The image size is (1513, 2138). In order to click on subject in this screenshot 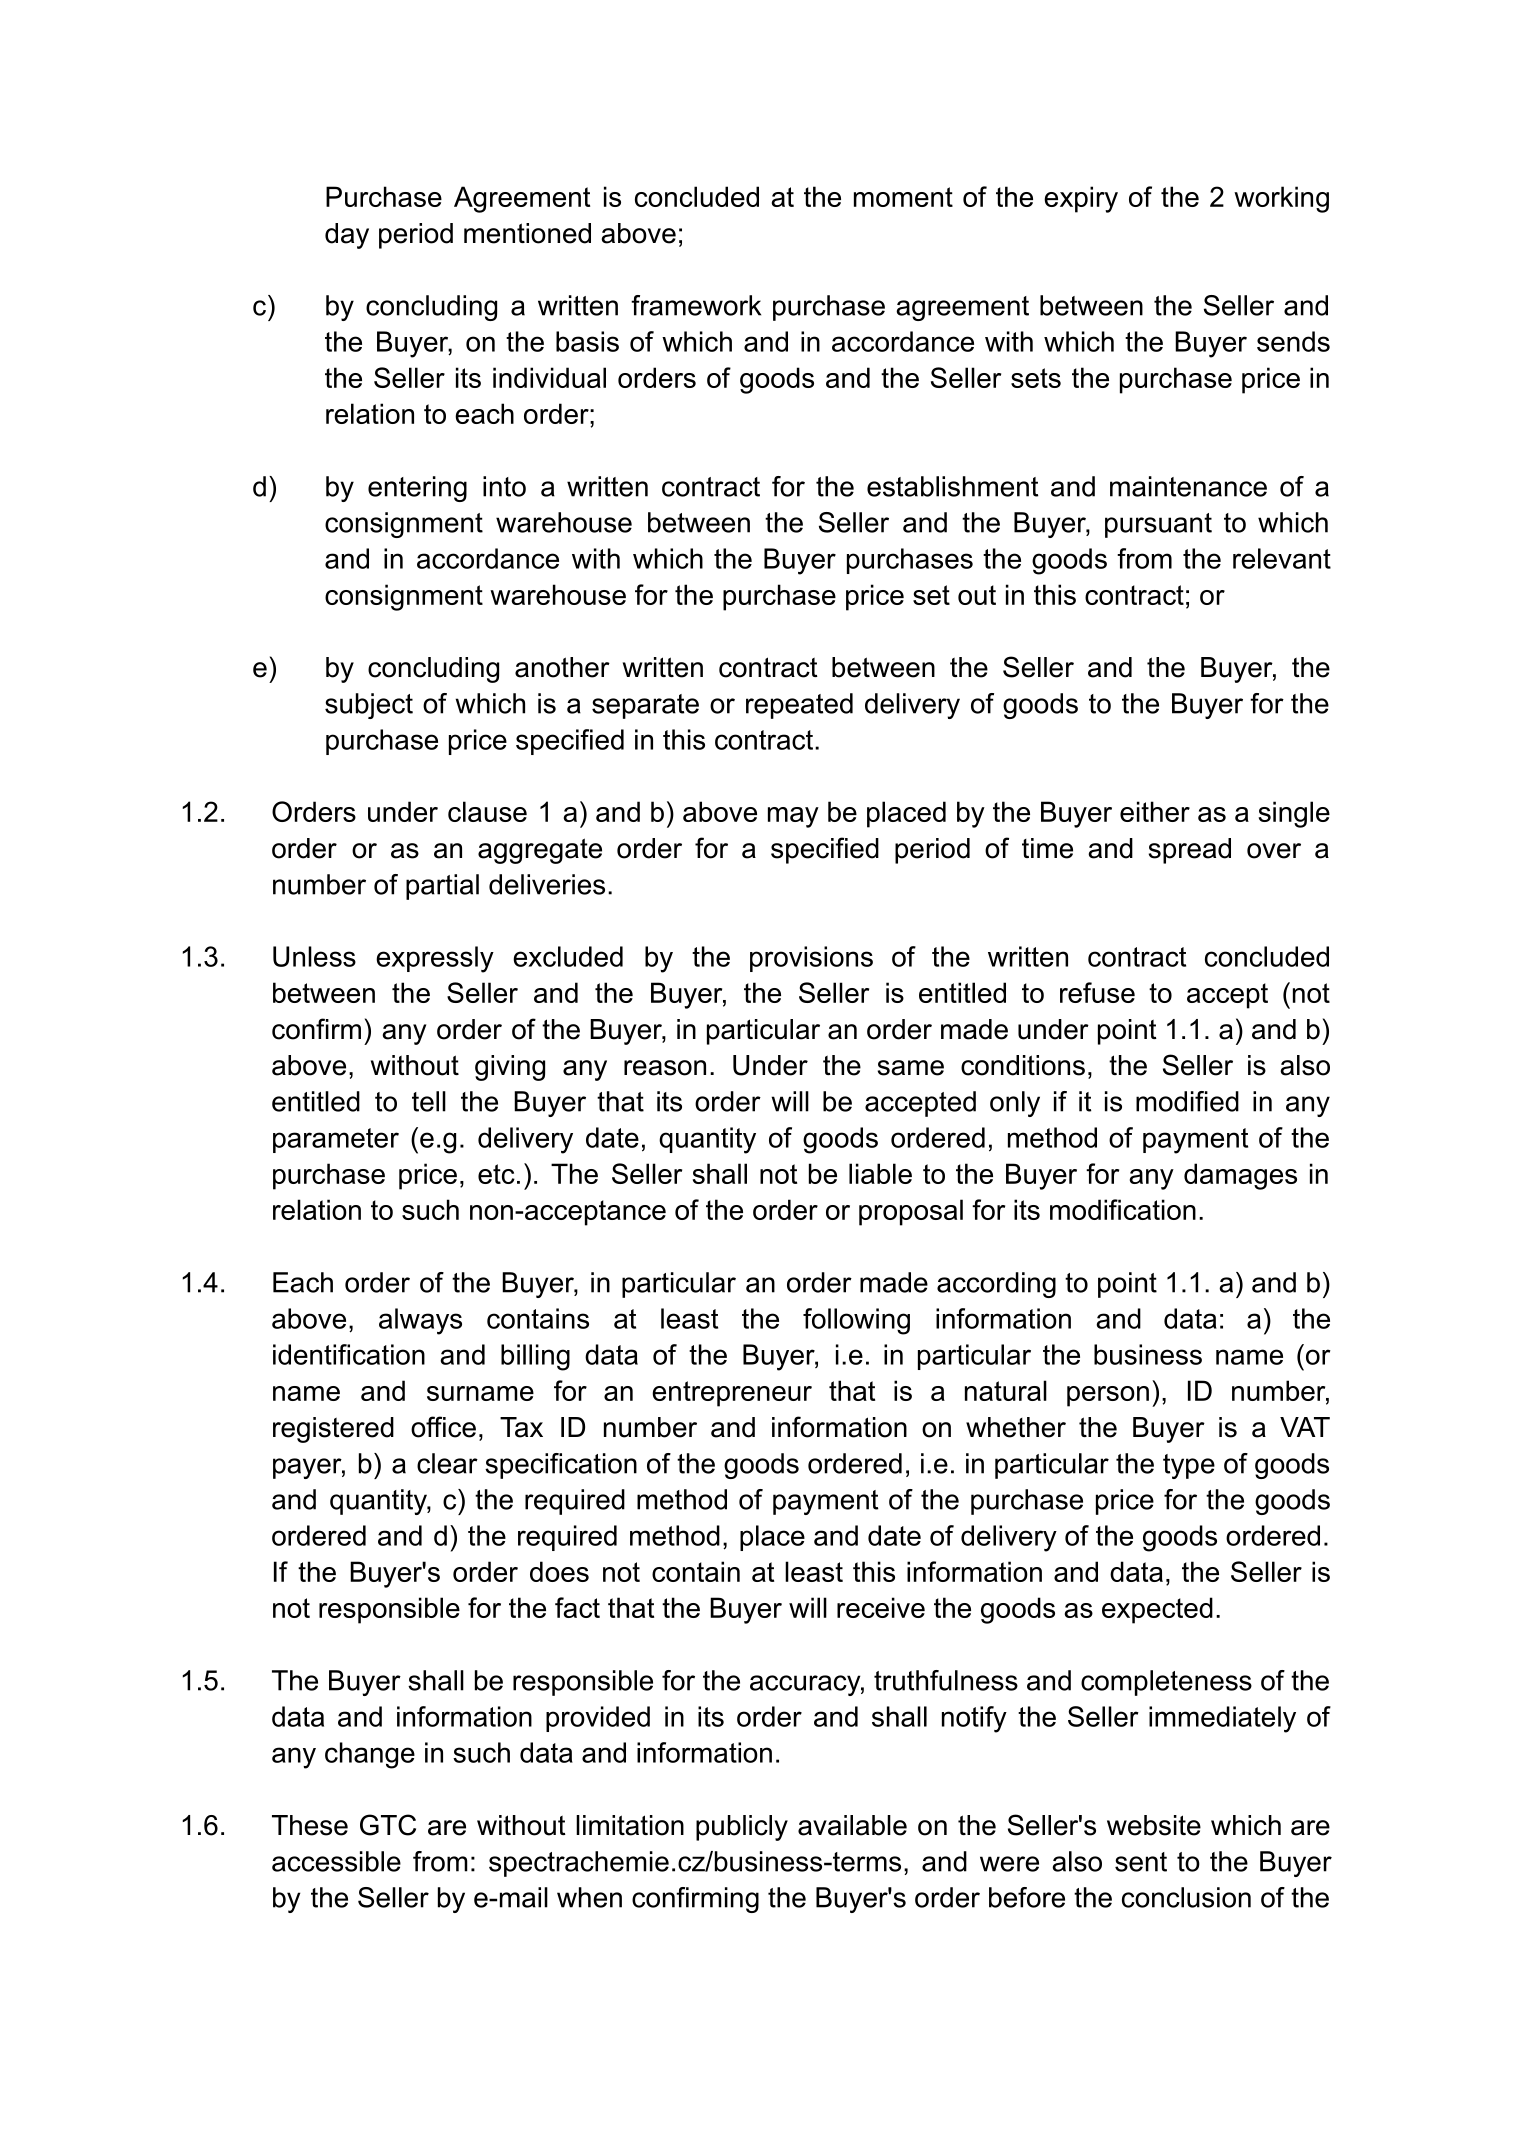, I will do `click(369, 706)`.
